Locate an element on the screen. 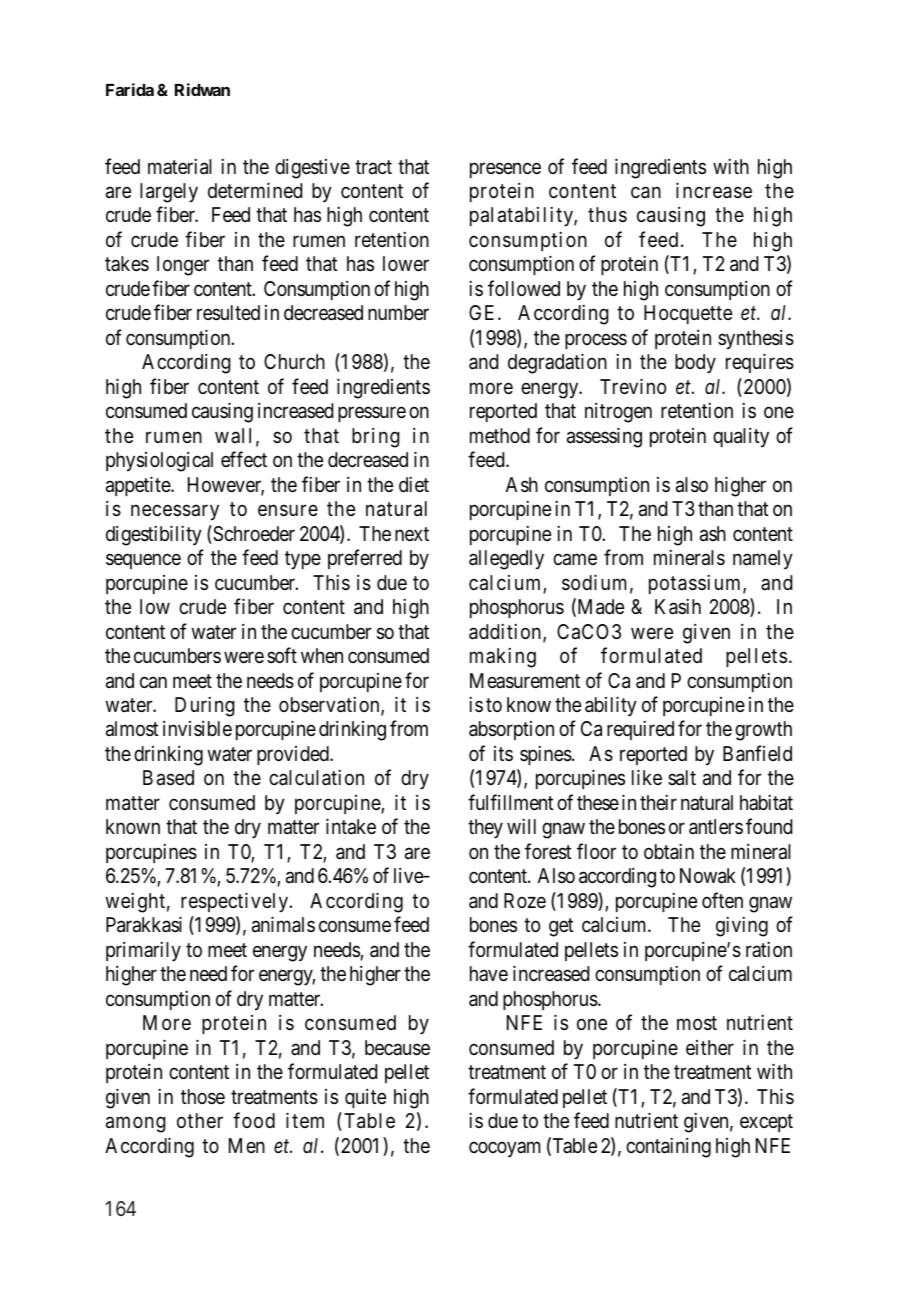  they is located at coordinates (485, 829).
